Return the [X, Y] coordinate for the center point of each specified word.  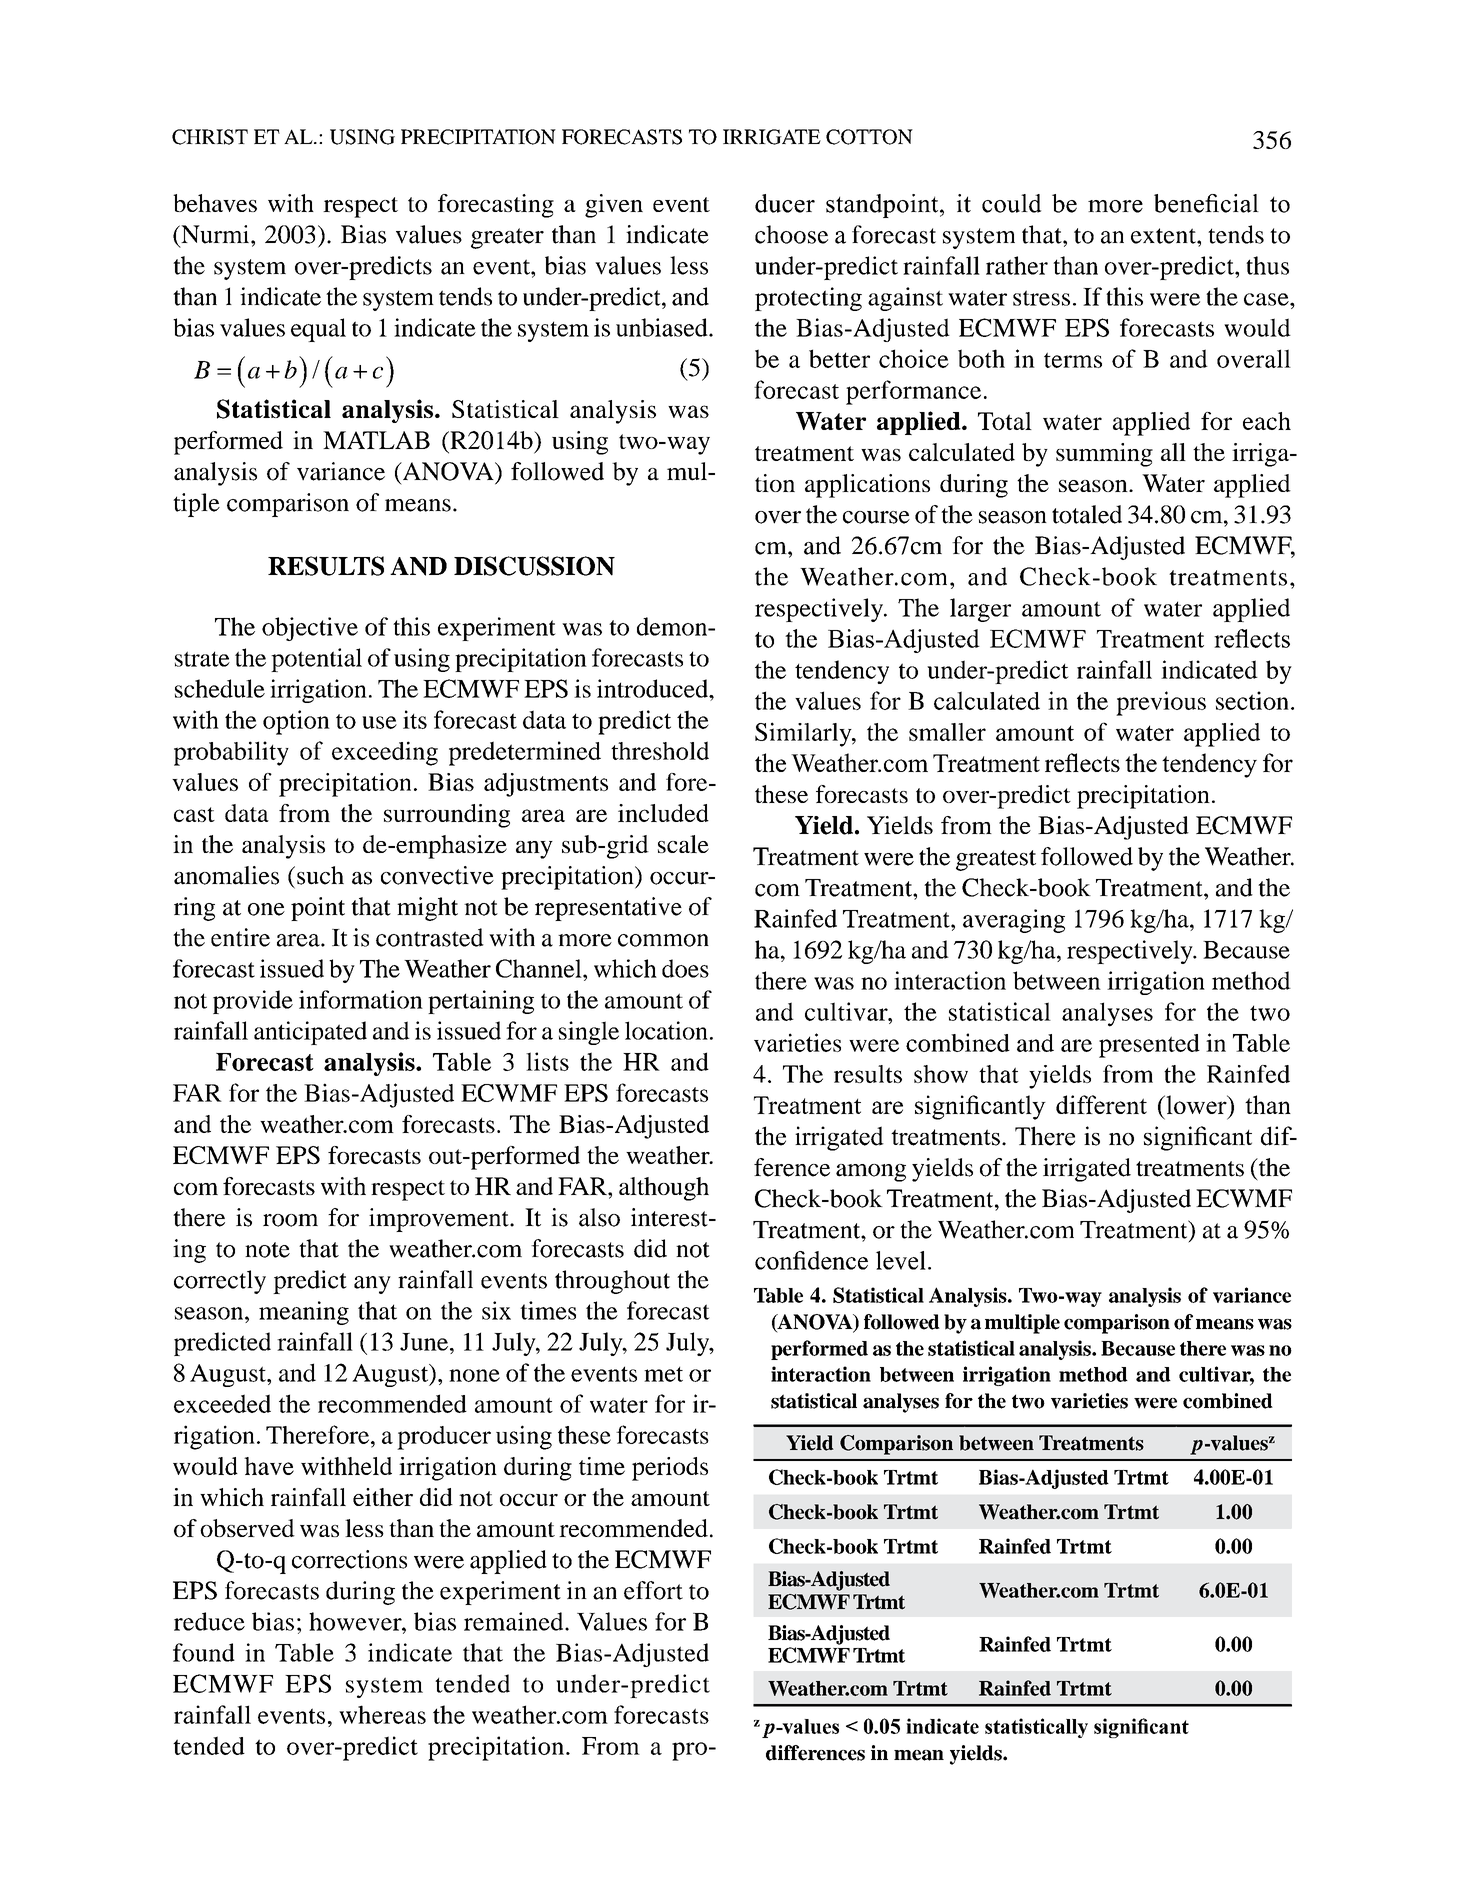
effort [653, 1590]
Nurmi [215, 234]
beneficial [1206, 203]
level [901, 1260]
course [876, 517]
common [663, 940]
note [267, 1250]
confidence [811, 1260]
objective [310, 629]
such [320, 875]
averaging [1014, 921]
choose [791, 234]
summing [1104, 455]
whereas [382, 1714]
